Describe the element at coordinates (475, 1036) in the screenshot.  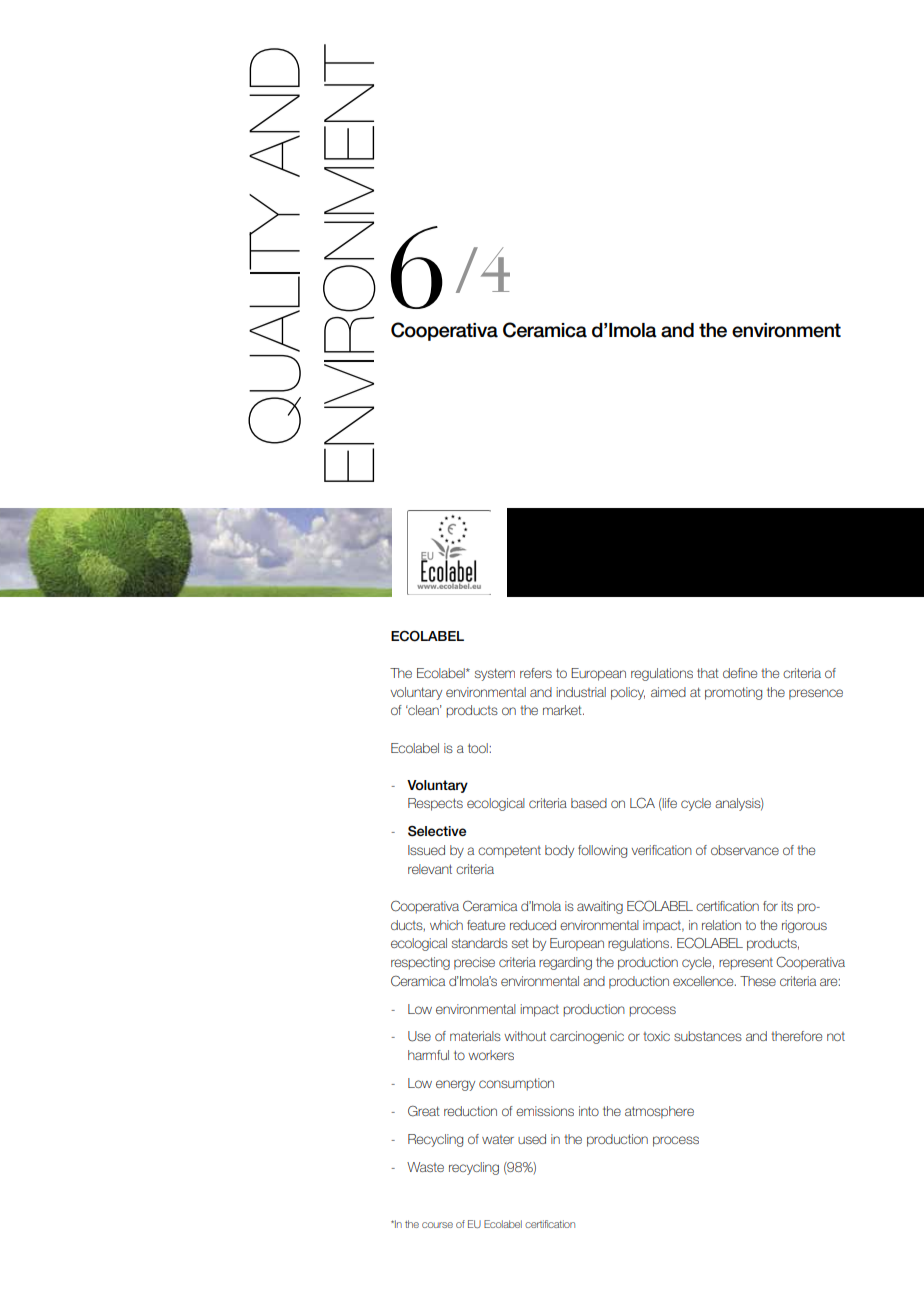
I see `materials` at that location.
